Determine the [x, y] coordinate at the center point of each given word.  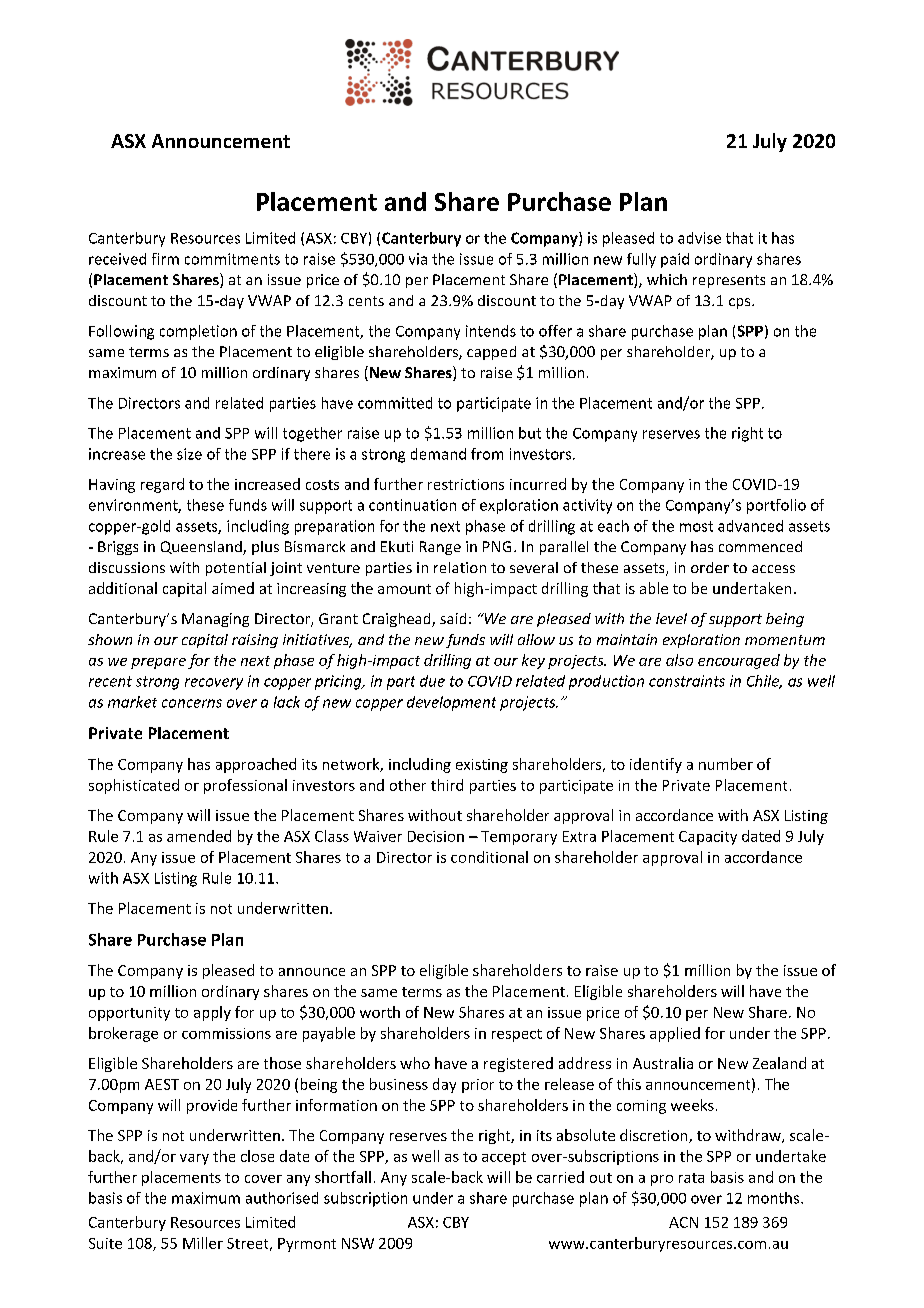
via [418, 259]
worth [380, 1012]
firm [165, 259]
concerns [192, 703]
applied [675, 1034]
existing [482, 766]
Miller [203, 1243]
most [696, 526]
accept [504, 1158]
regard [162, 485]
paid [675, 260]
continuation [412, 505]
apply [212, 1013]
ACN [683, 1222]
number [726, 764]
